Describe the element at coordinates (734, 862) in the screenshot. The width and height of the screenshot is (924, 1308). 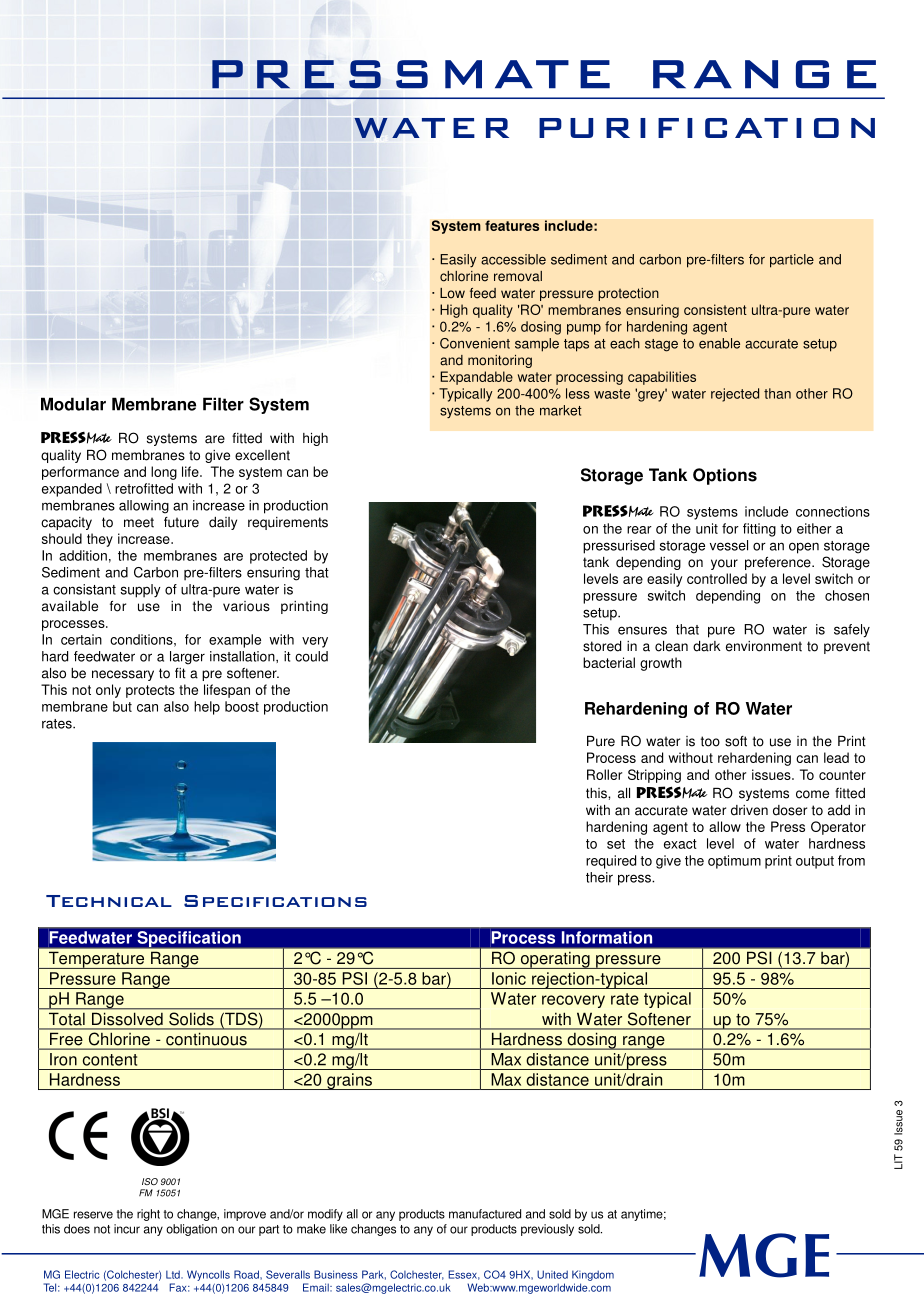
I see `optimum` at that location.
